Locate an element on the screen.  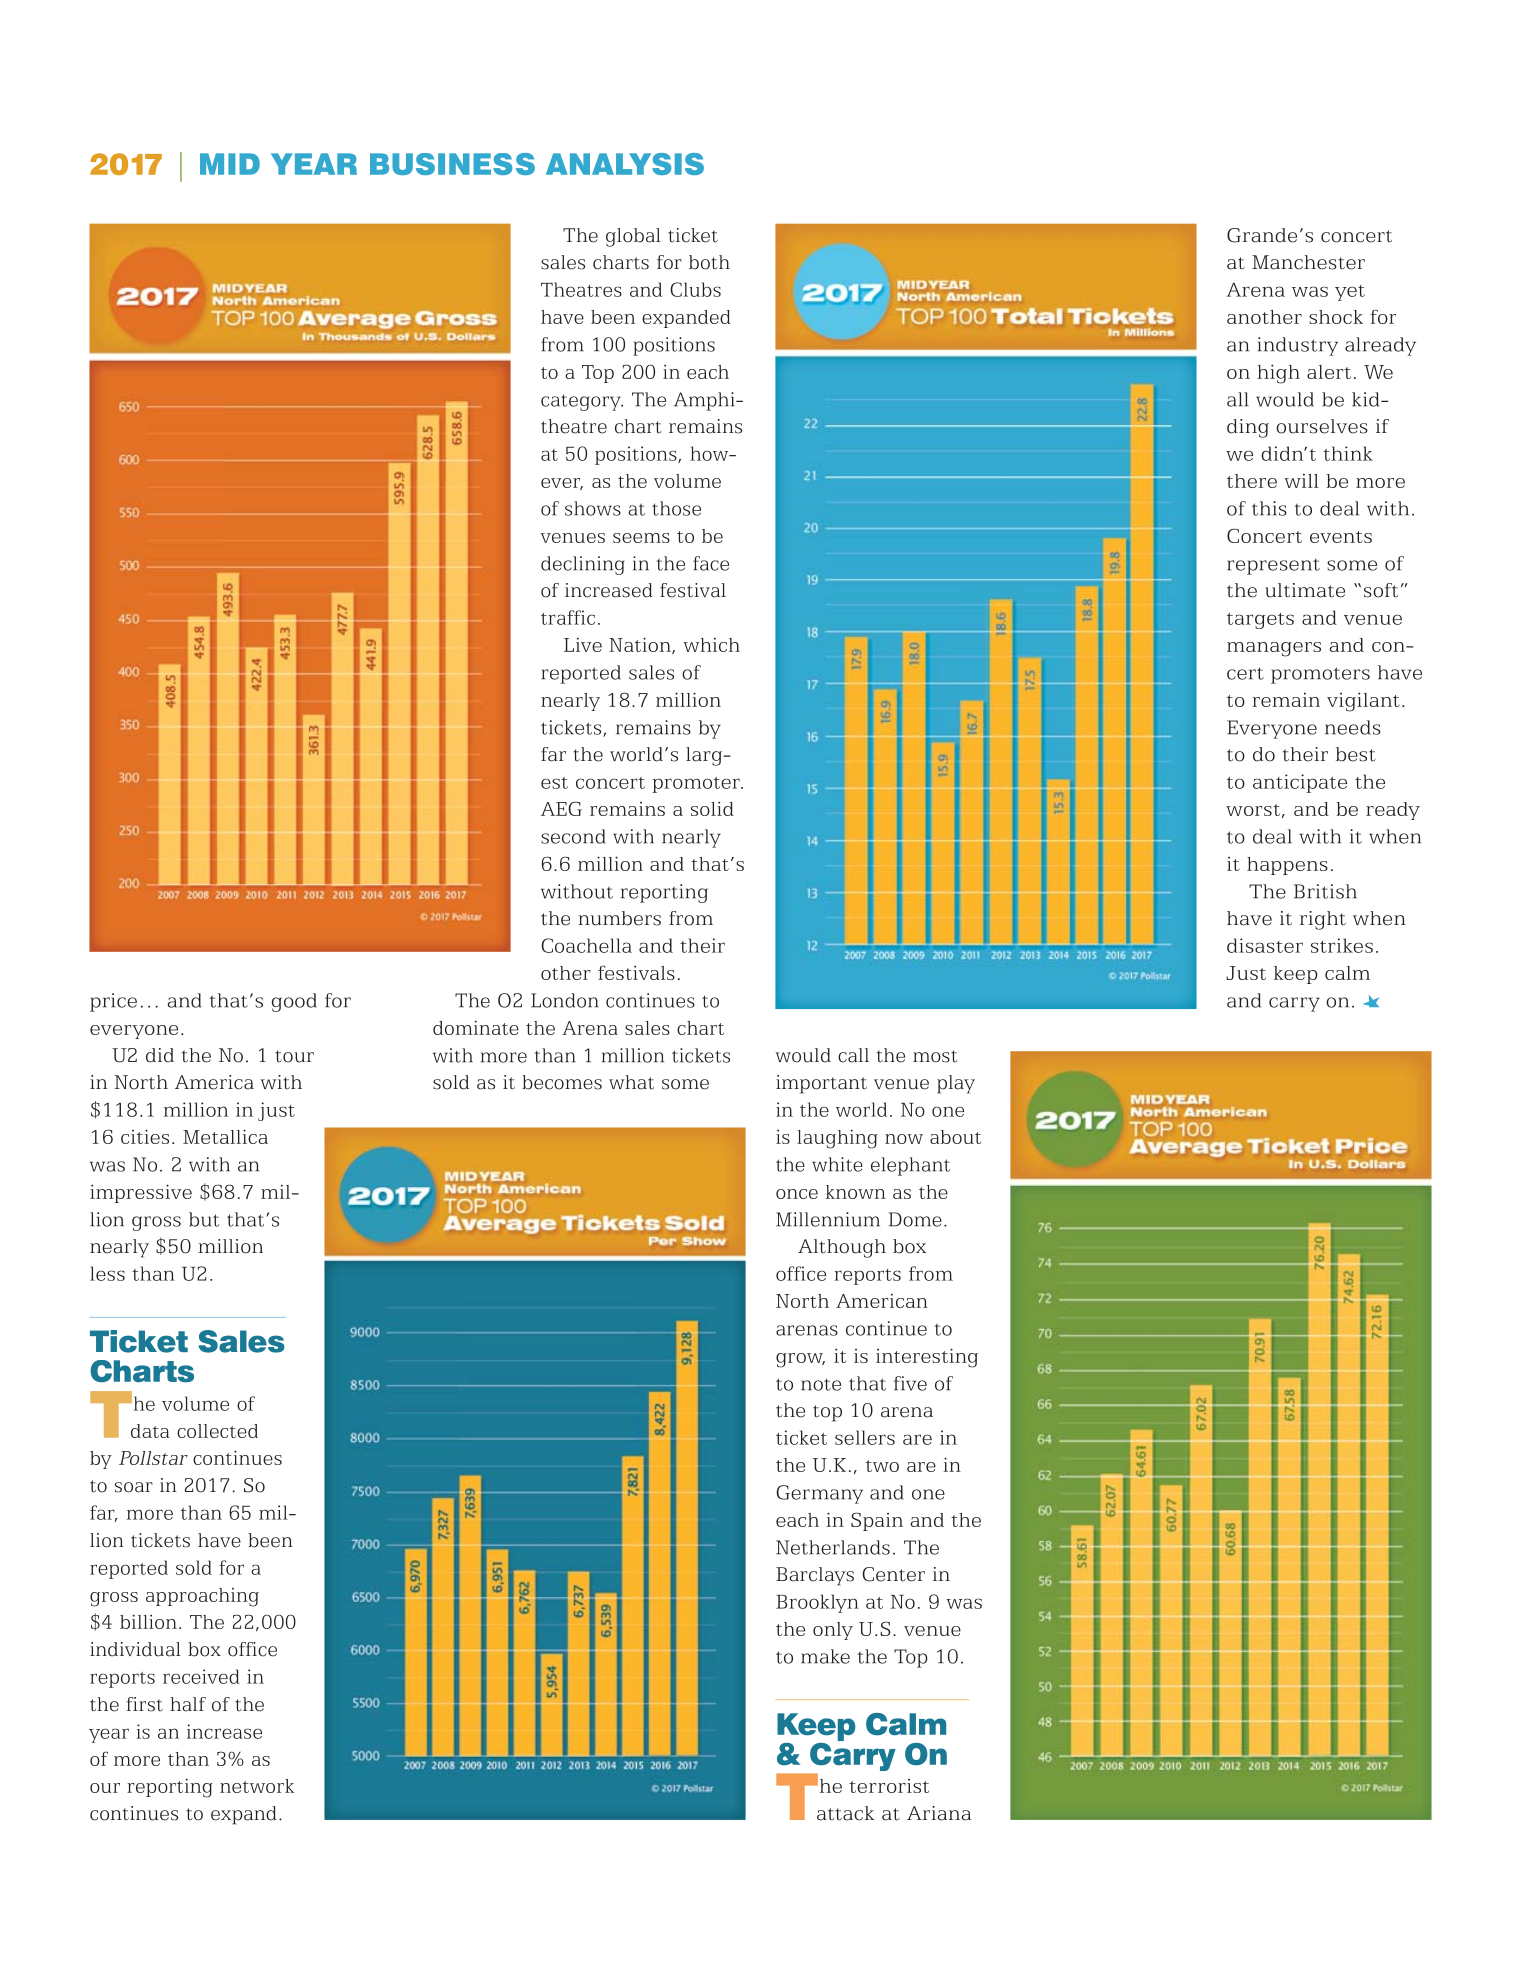
Dome is located at coordinates (915, 1219).
